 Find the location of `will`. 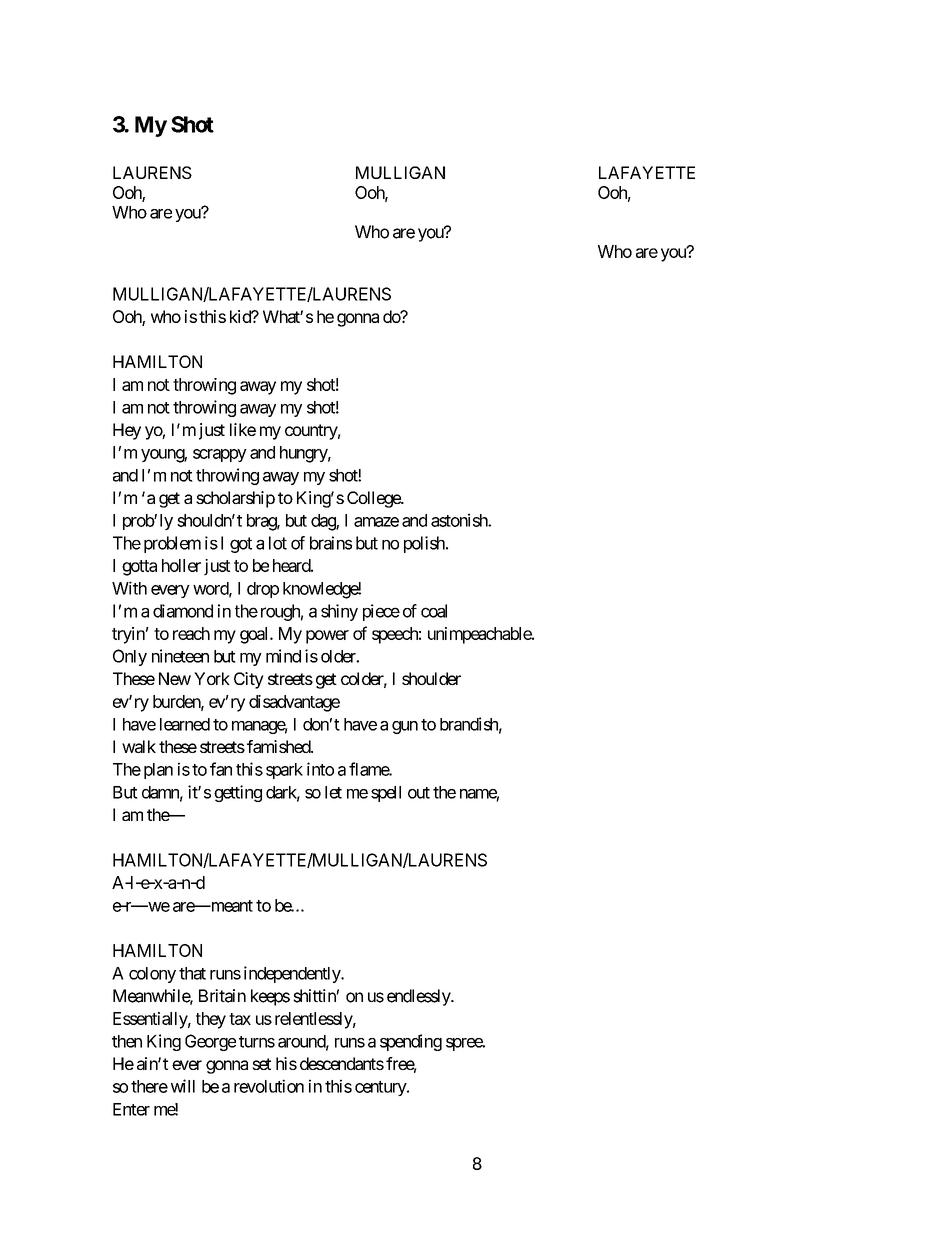

will is located at coordinates (183, 1086).
